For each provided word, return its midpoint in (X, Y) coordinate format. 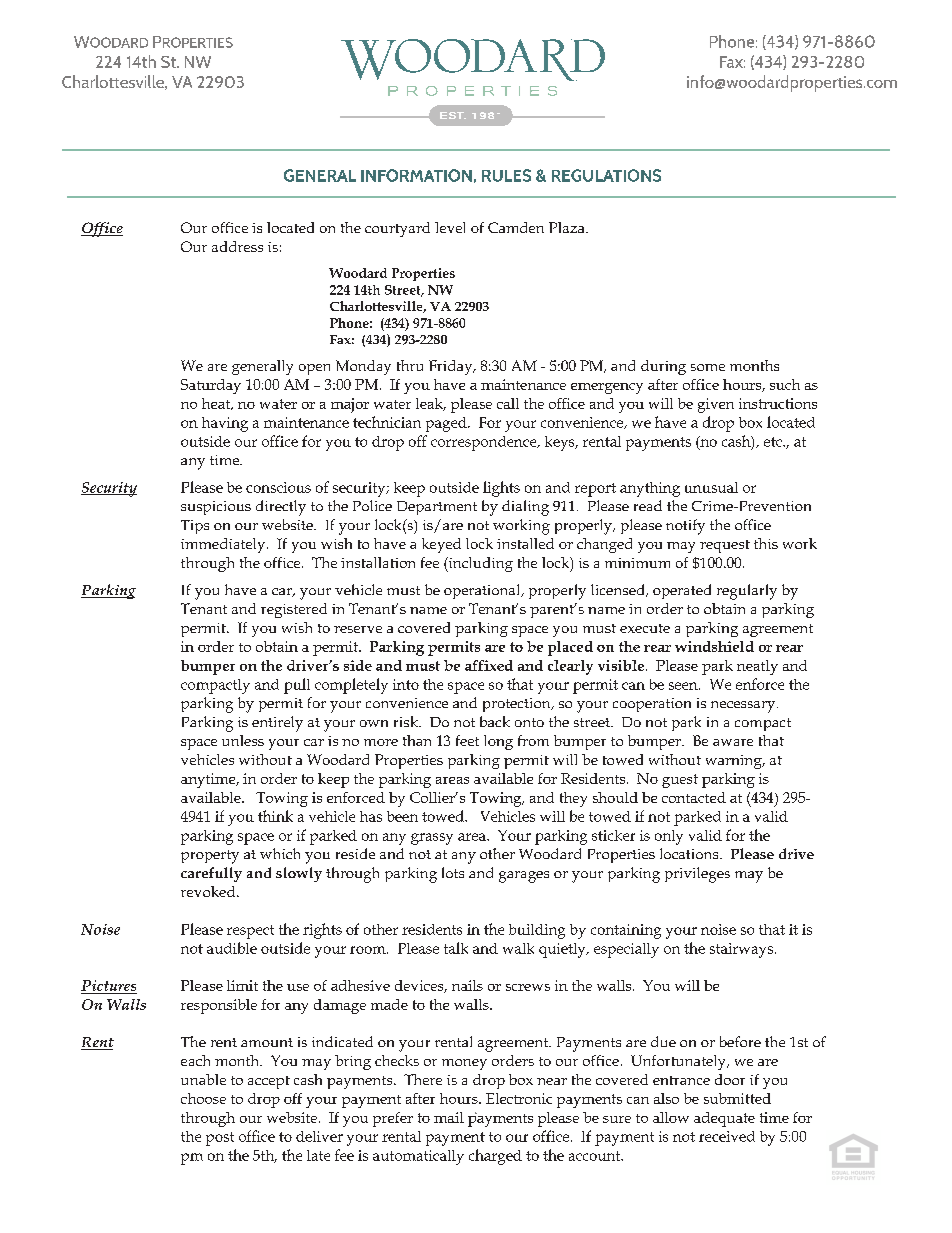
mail (449, 1117)
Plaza (568, 227)
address (237, 246)
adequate (724, 1119)
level (450, 227)
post (220, 1139)
